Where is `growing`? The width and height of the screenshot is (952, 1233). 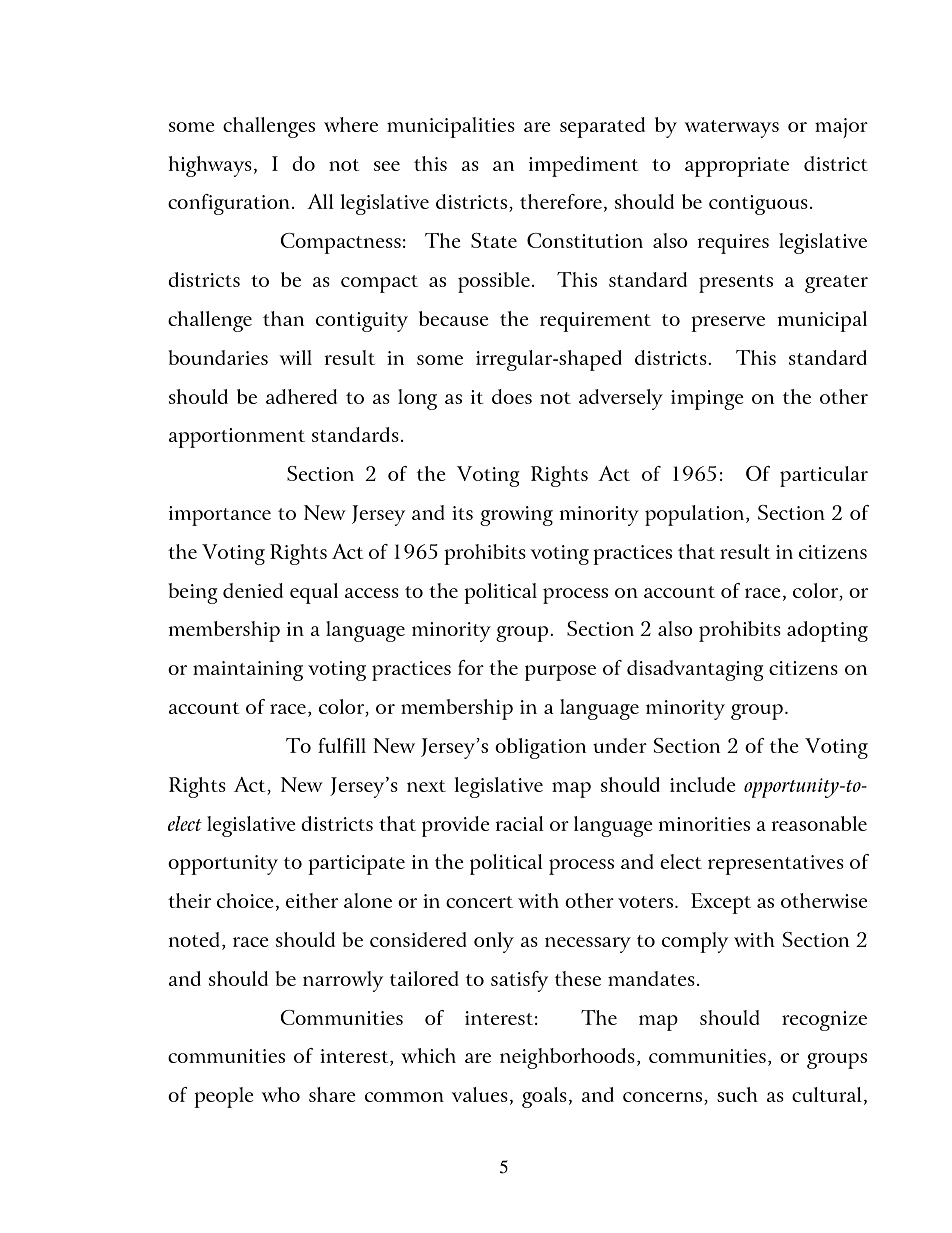 growing is located at coordinates (516, 516).
